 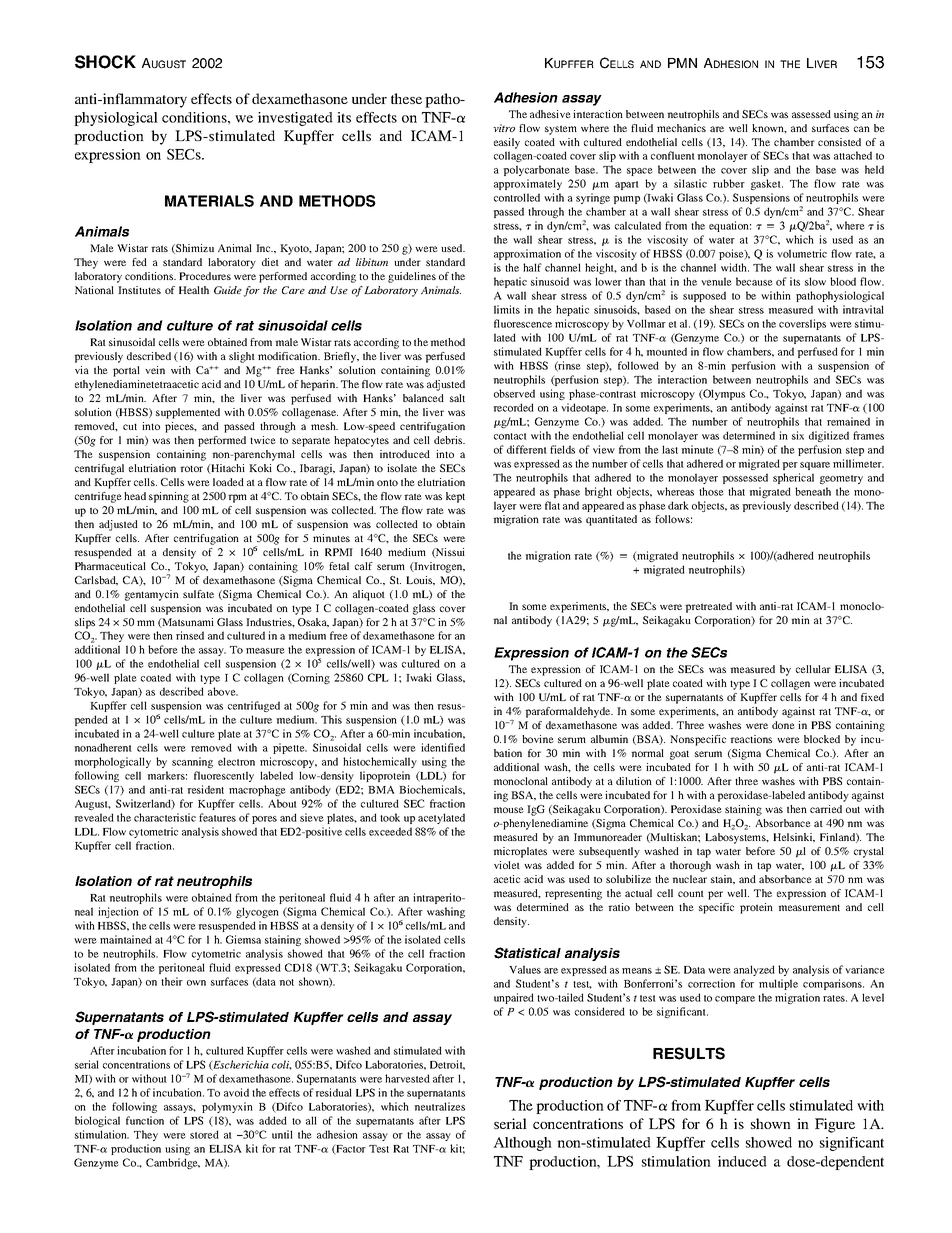 What do you see at coordinates (205, 789) in the image?
I see `resident` at bounding box center [205, 789].
